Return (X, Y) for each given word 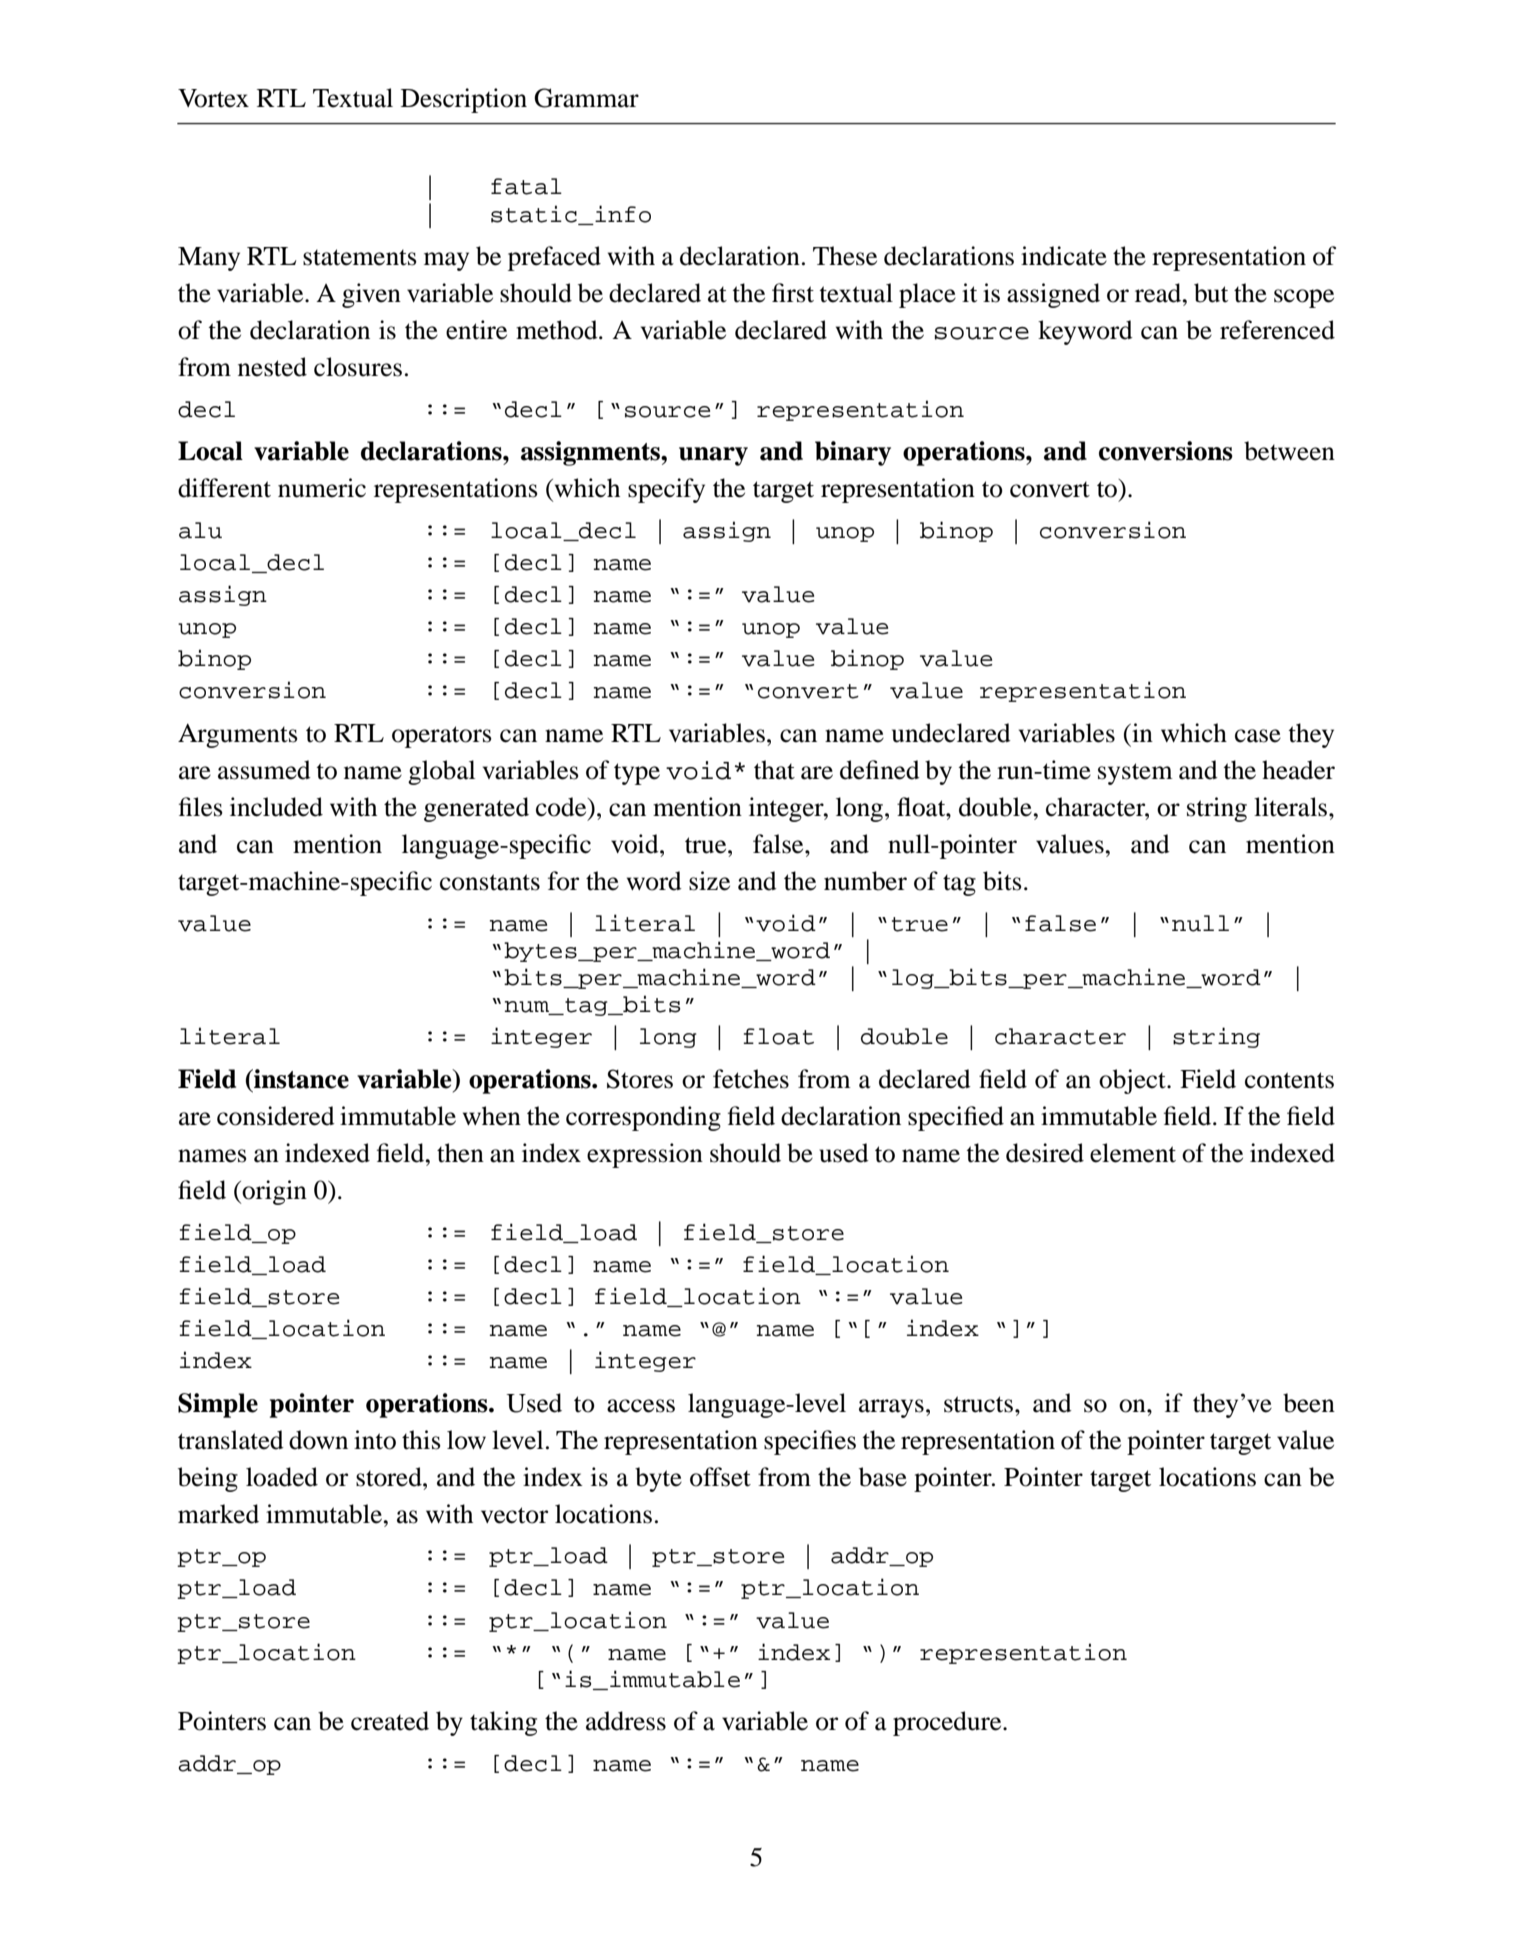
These (845, 256)
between (1289, 451)
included (276, 807)
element (1133, 1153)
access (641, 1406)
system (1135, 774)
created (390, 1721)
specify (666, 490)
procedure (948, 1723)
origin (274, 1192)
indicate (1064, 256)
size (709, 881)
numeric (322, 488)
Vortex (213, 98)
